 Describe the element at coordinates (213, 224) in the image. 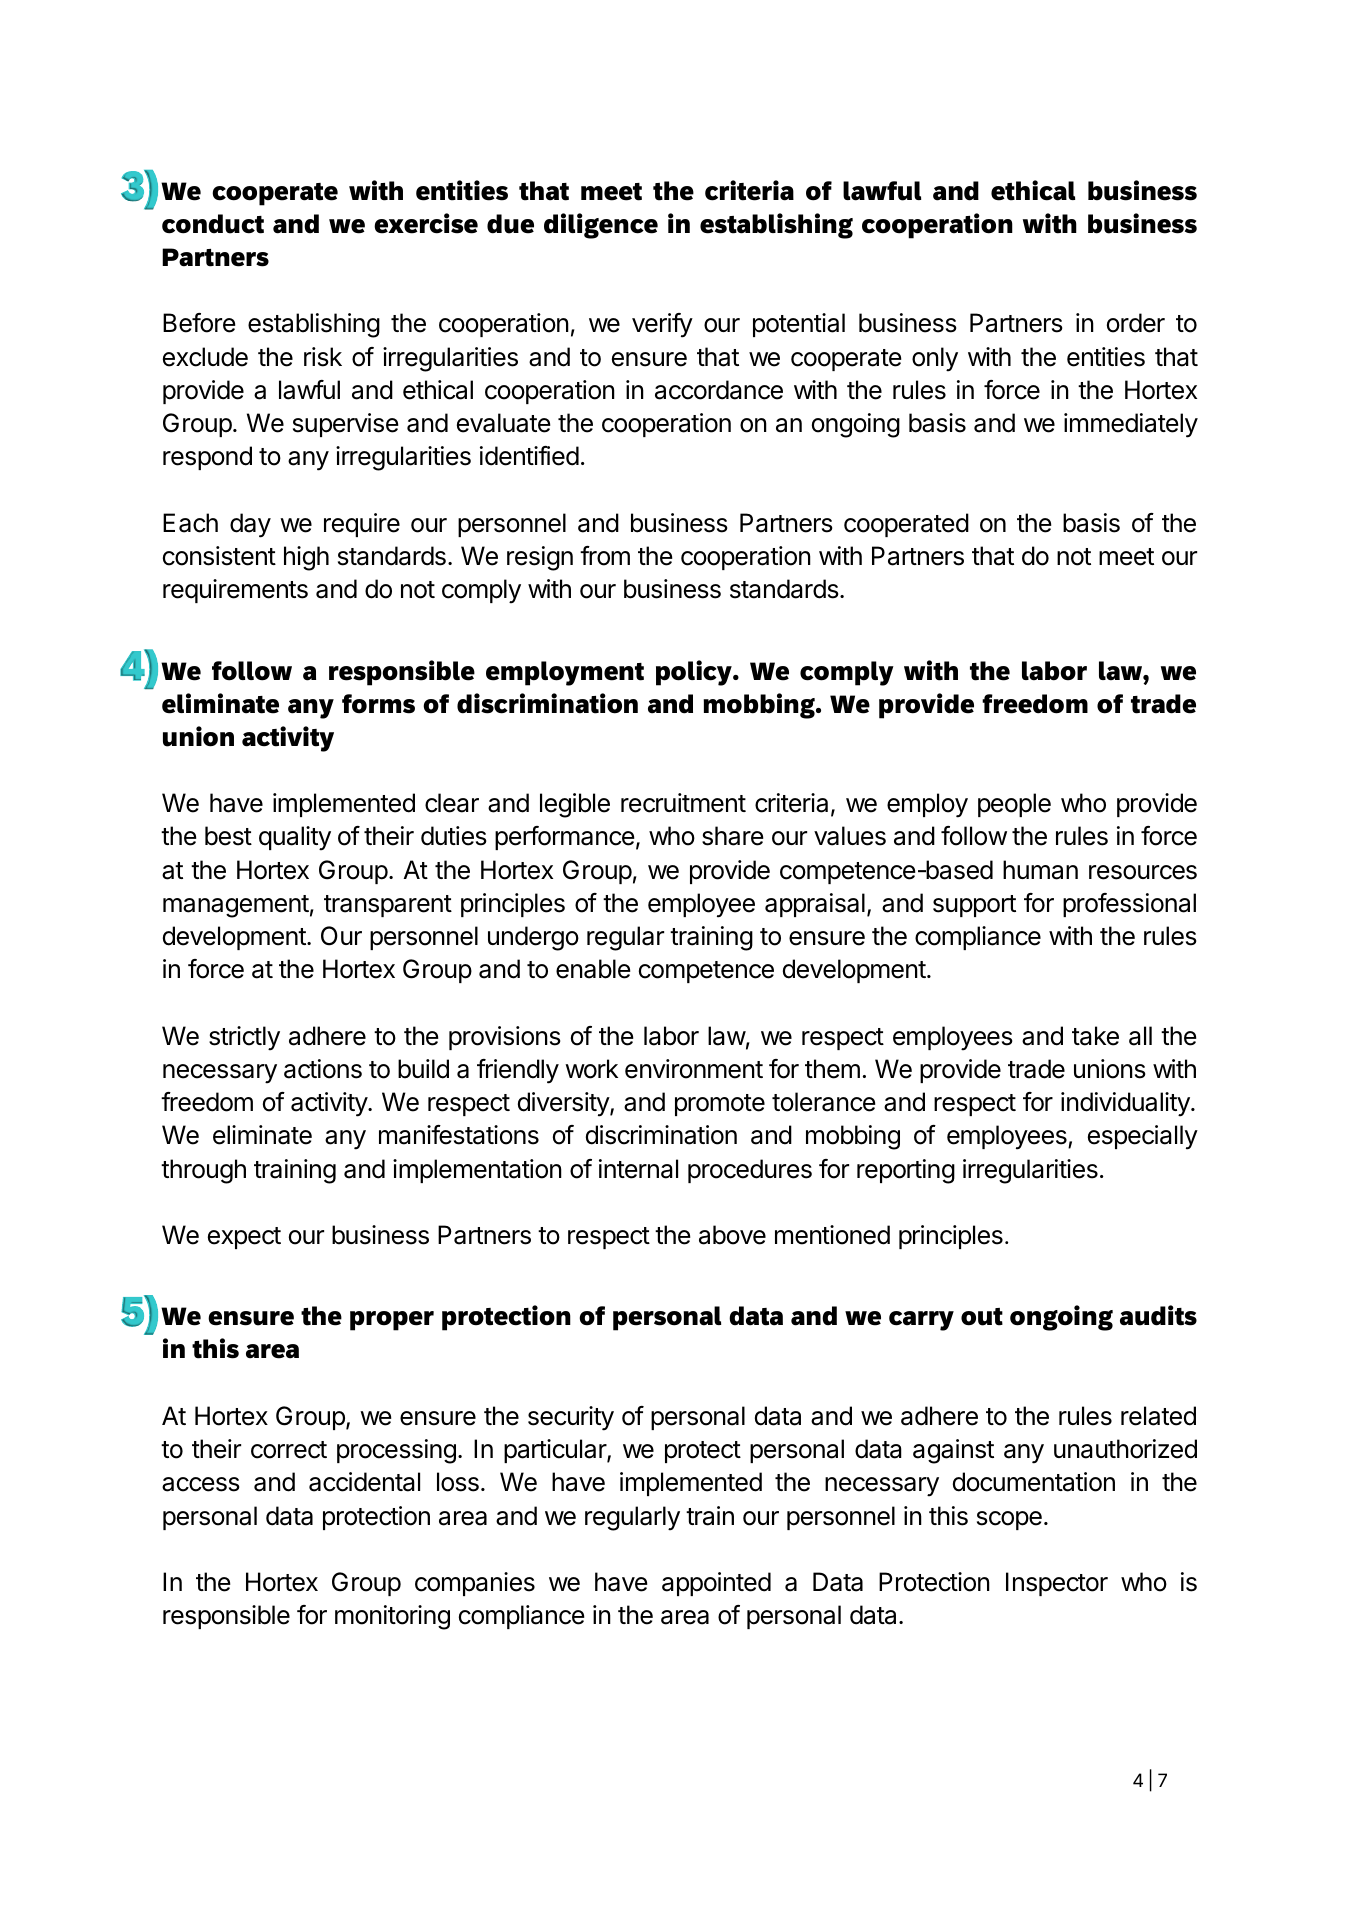

I see `conduct` at that location.
